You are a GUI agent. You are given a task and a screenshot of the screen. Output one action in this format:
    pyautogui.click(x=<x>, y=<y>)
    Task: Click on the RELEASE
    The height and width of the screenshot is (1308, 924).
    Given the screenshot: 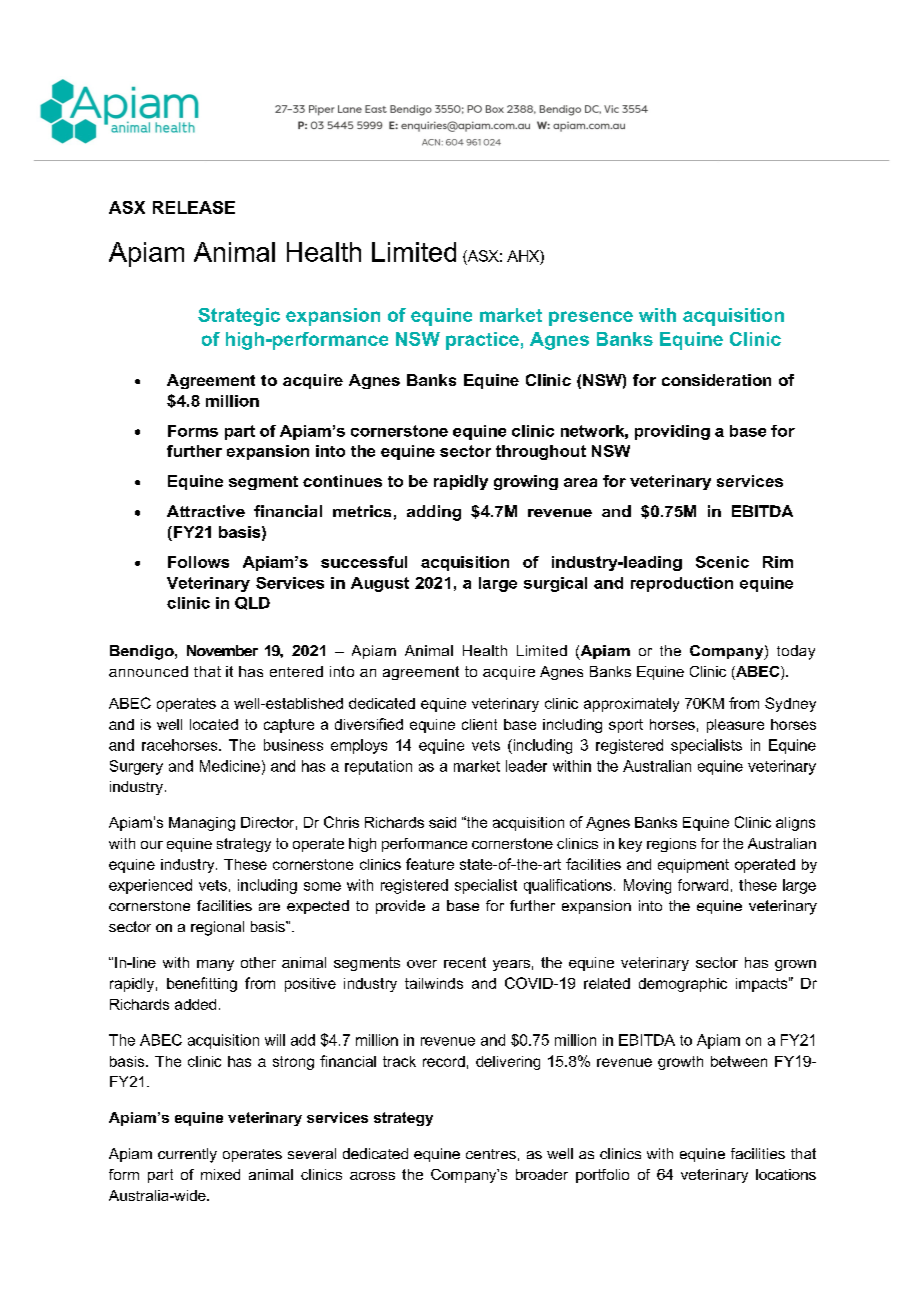 What is the action you would take?
    pyautogui.click(x=194, y=207)
